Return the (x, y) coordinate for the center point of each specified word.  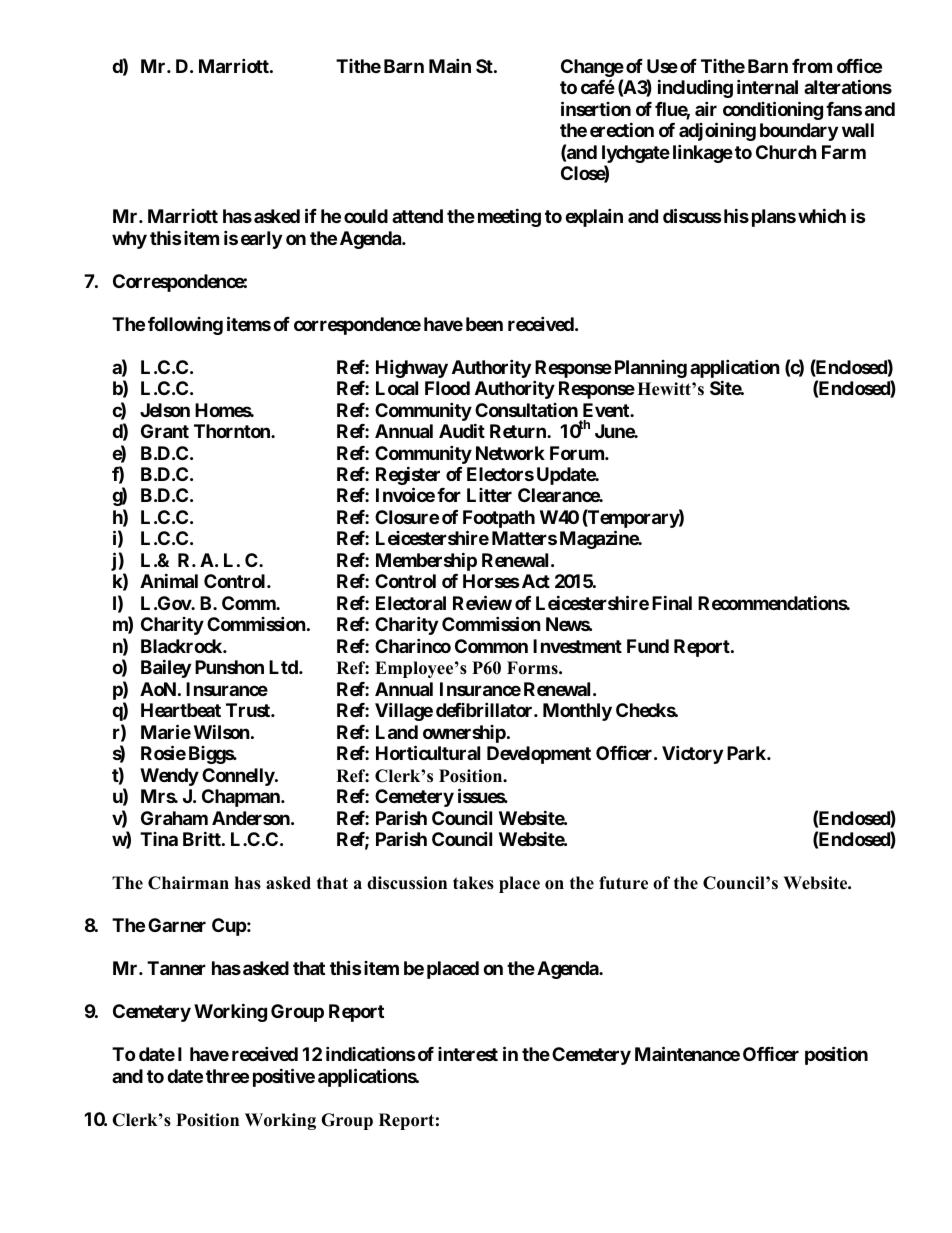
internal (767, 86)
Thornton (233, 431)
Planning (651, 369)
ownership (464, 734)
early (261, 240)
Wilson (222, 731)
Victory (692, 754)
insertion (596, 108)
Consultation (526, 410)
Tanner (176, 968)
